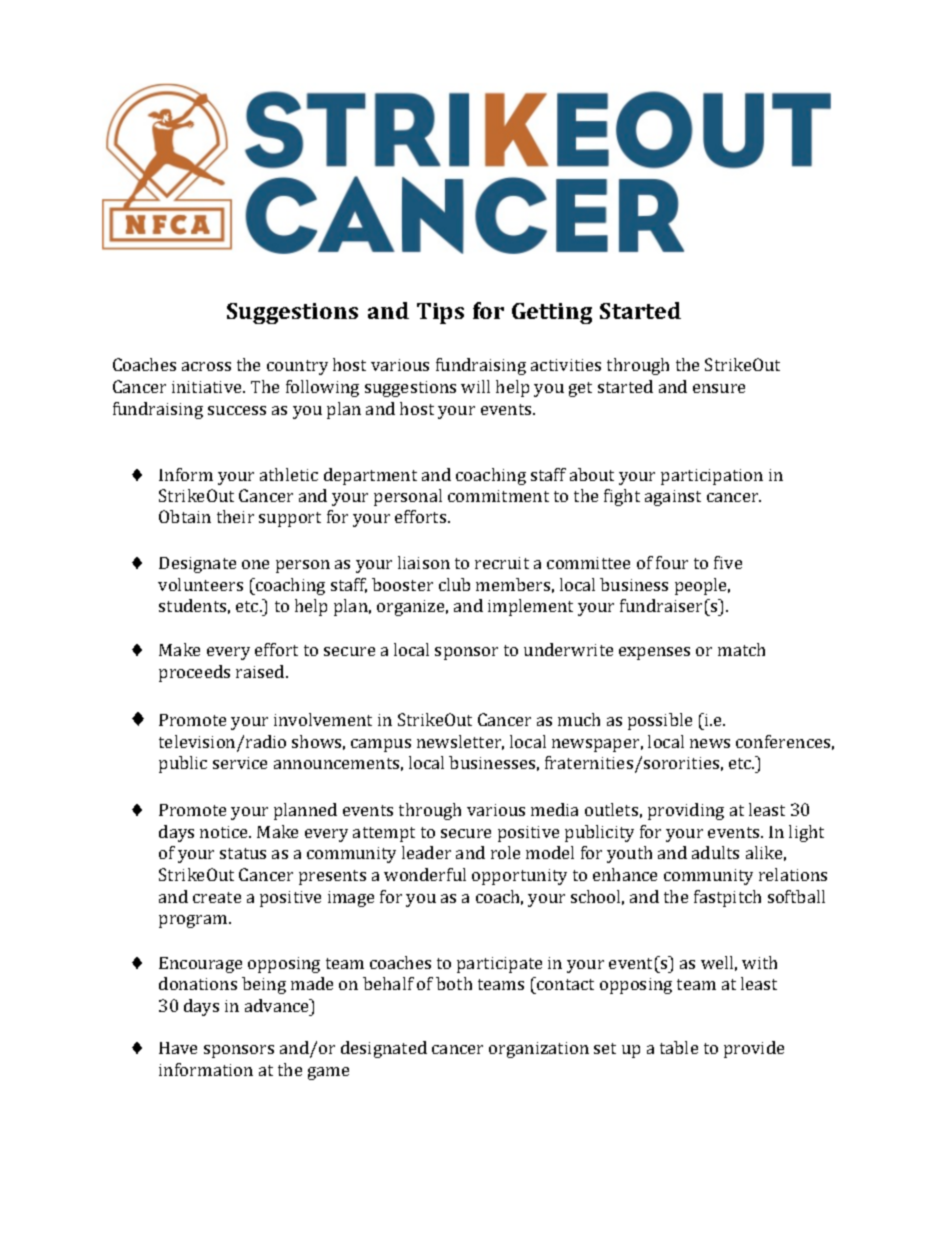 The image size is (952, 1233). What do you see at coordinates (297, 367) in the screenshot?
I see `country` at bounding box center [297, 367].
